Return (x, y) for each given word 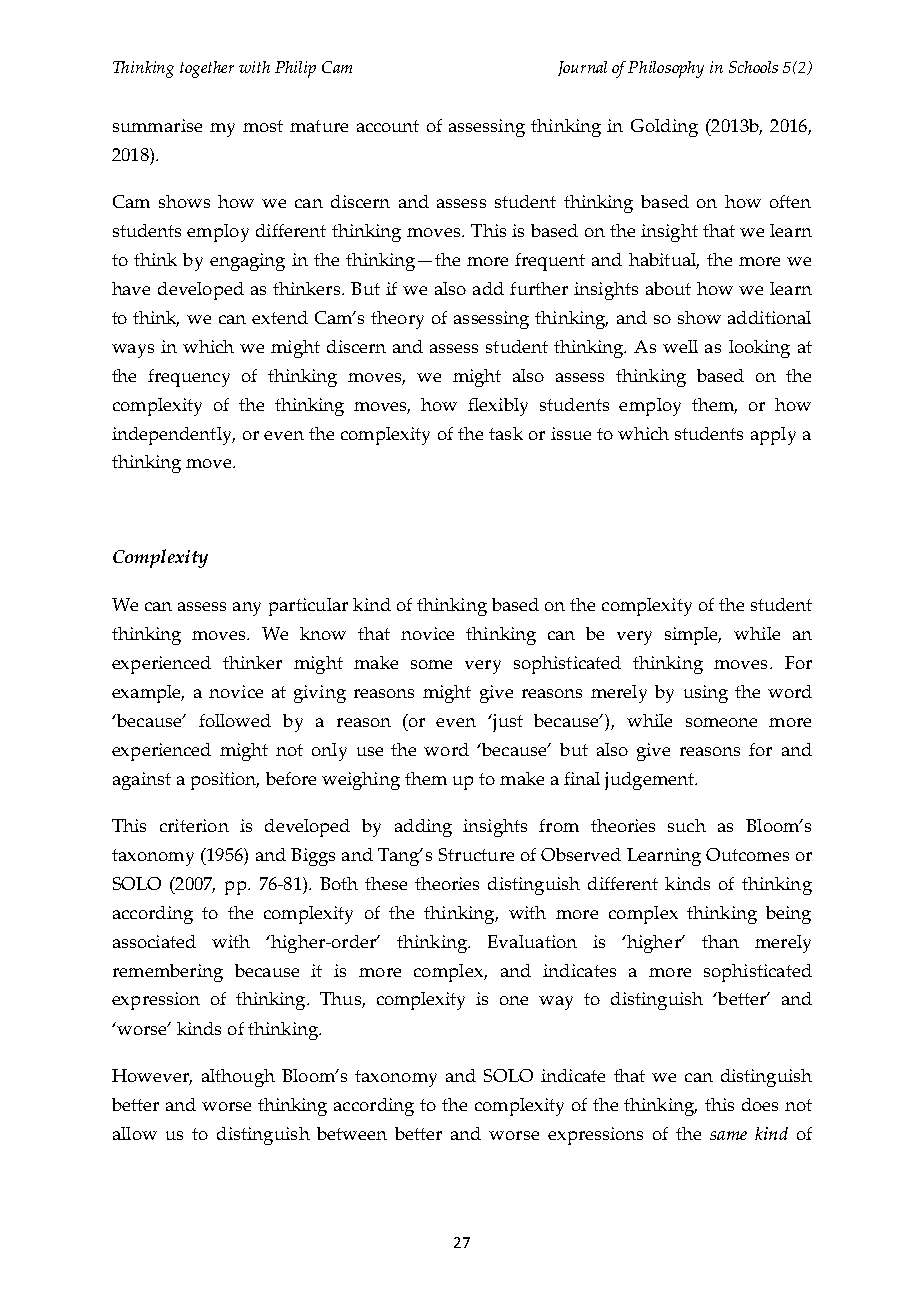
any (247, 609)
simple (693, 636)
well (680, 346)
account (388, 126)
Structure (476, 854)
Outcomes (747, 854)
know (323, 633)
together (207, 69)
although (238, 1078)
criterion (194, 825)
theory (397, 320)
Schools (753, 67)
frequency (189, 378)
